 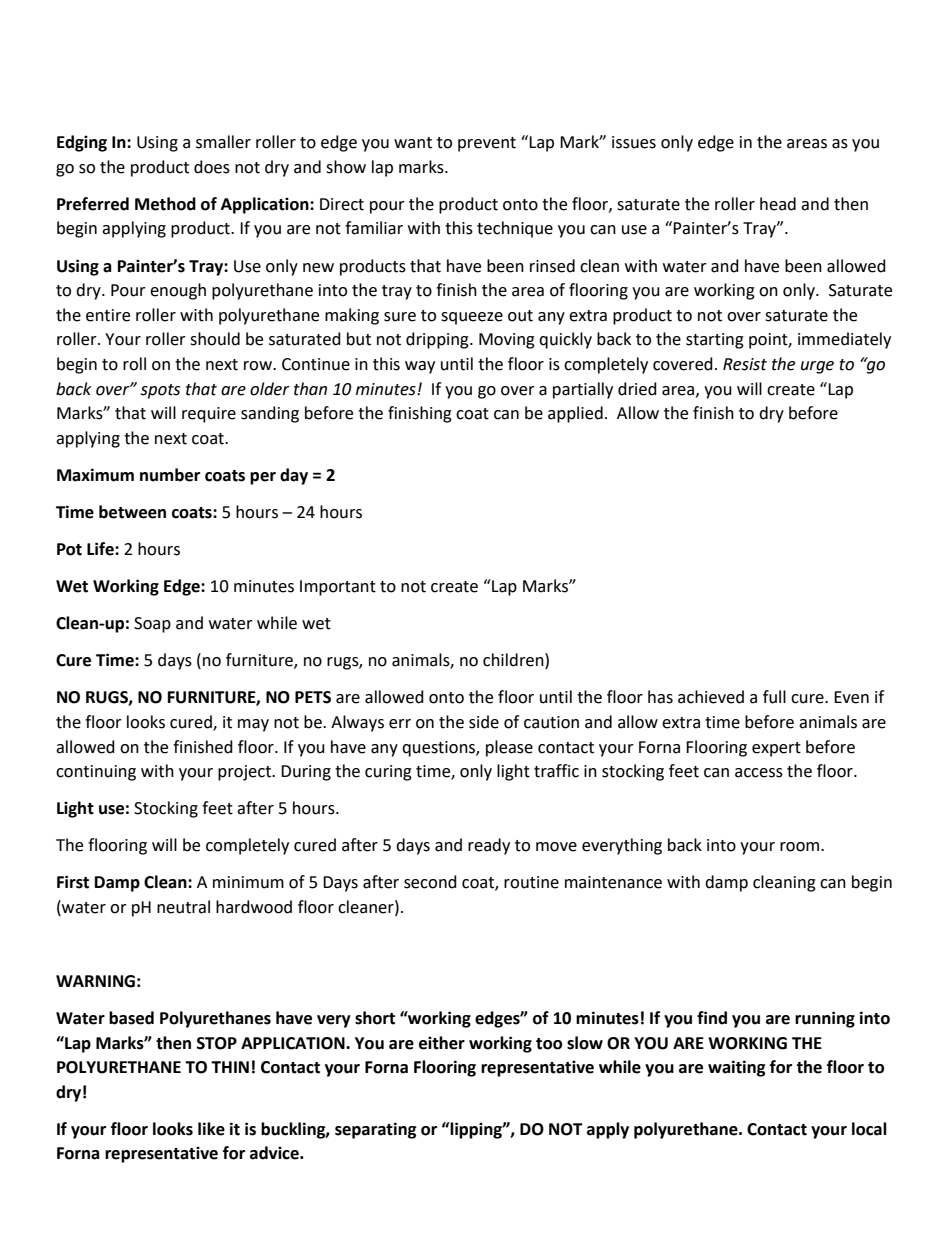 I want to click on waiting, so click(x=737, y=1068).
